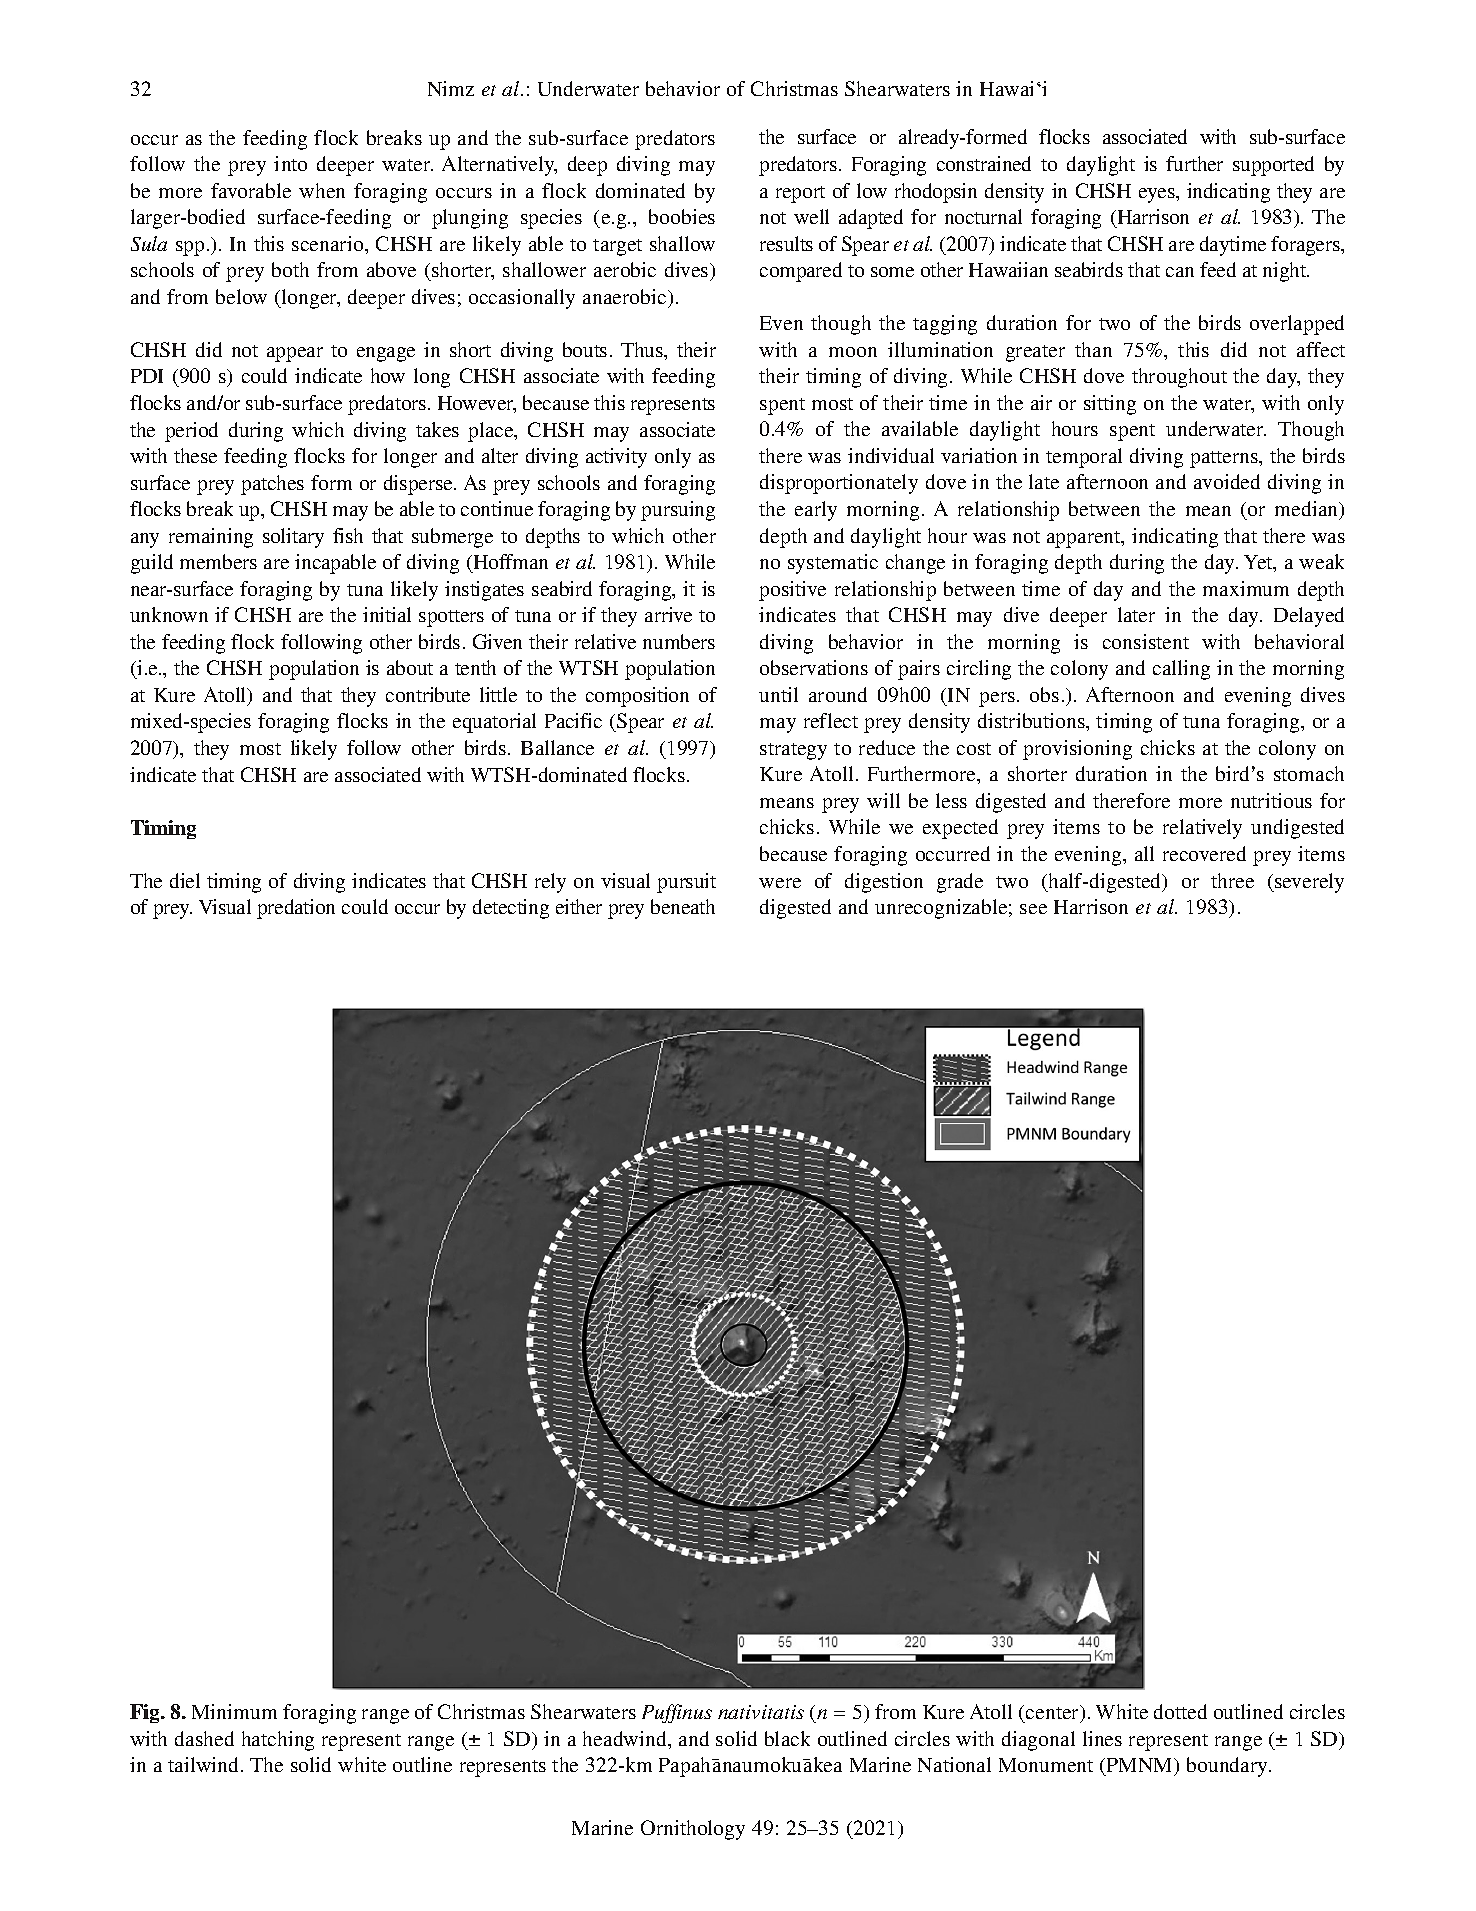 The height and width of the screenshot is (1911, 1476). What do you see at coordinates (682, 216) in the screenshot?
I see `boobies` at bounding box center [682, 216].
